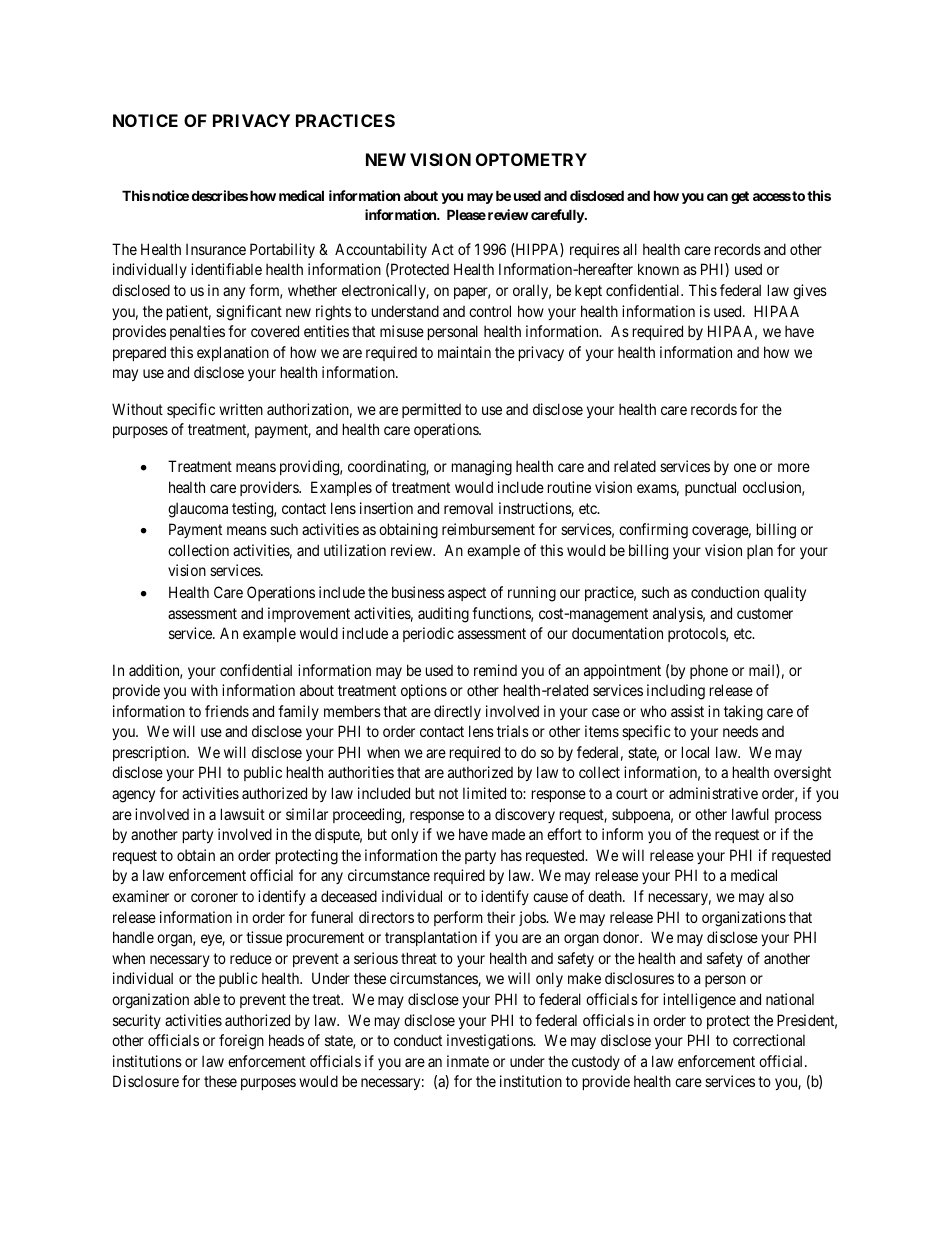  I want to click on made, so click(508, 834).
